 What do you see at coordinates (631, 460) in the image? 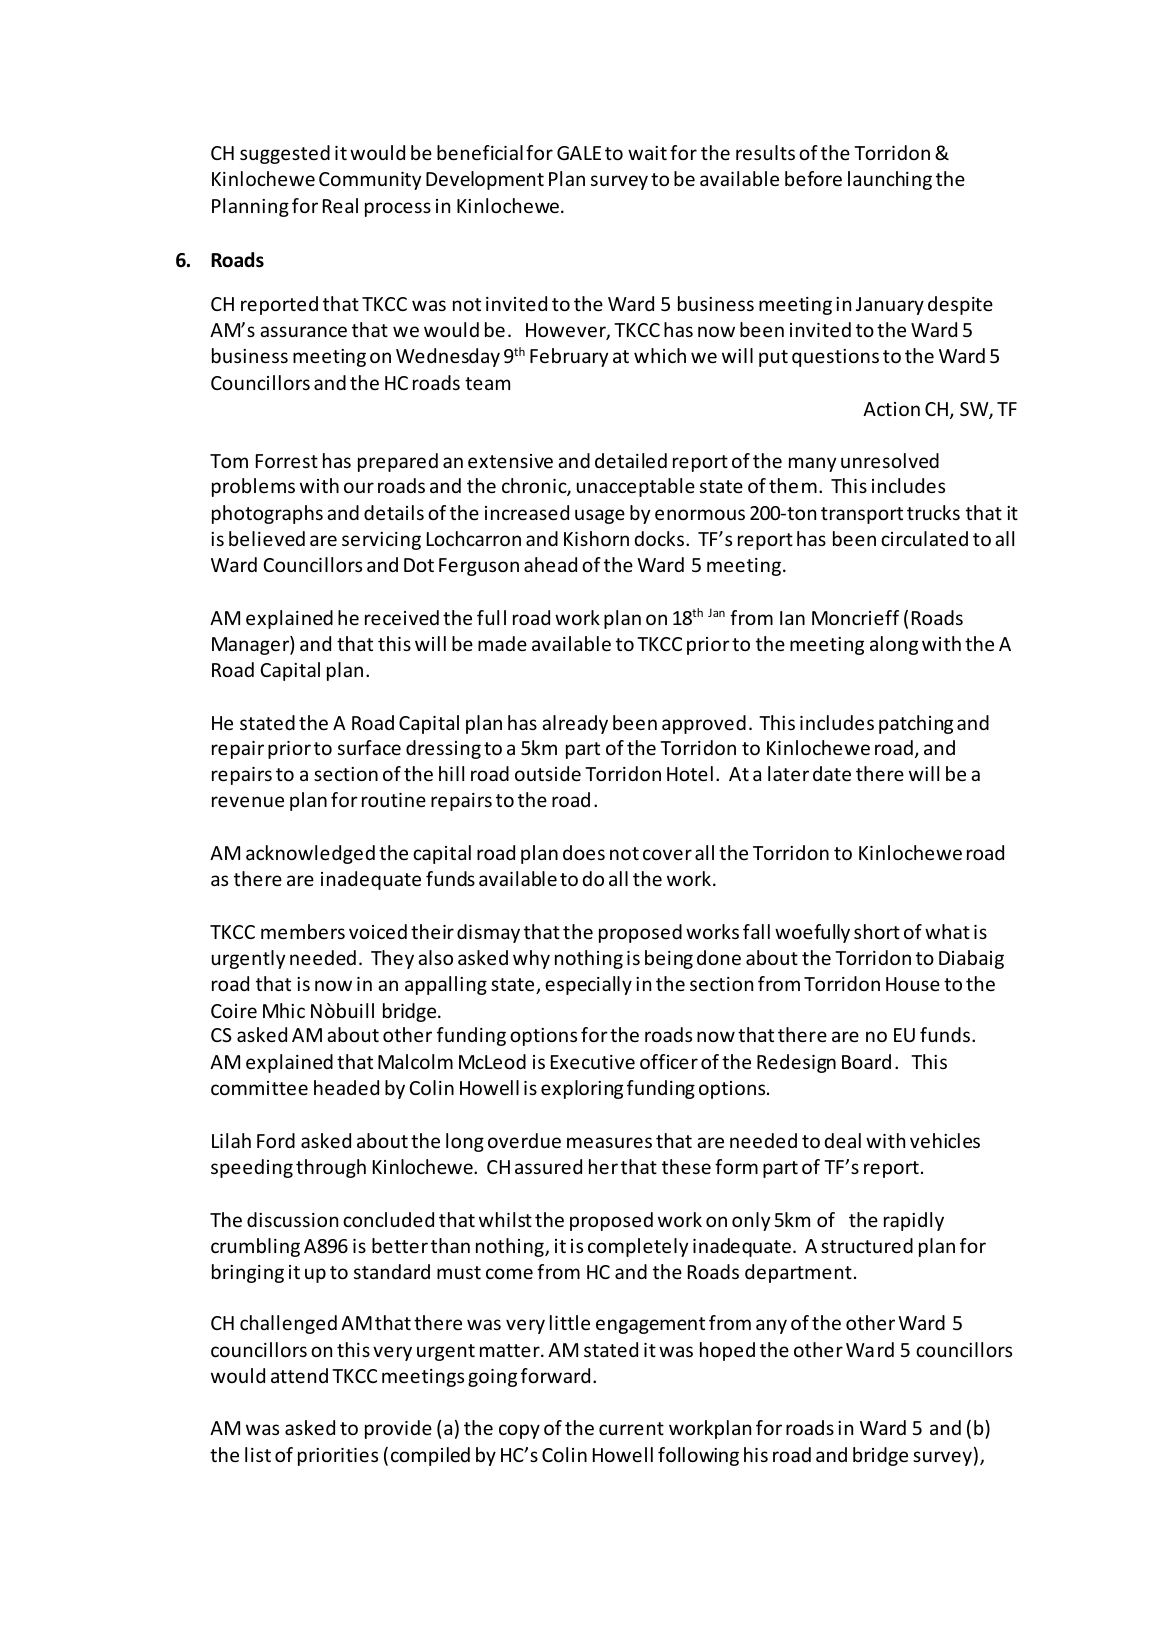
I see `detailed` at bounding box center [631, 460].
